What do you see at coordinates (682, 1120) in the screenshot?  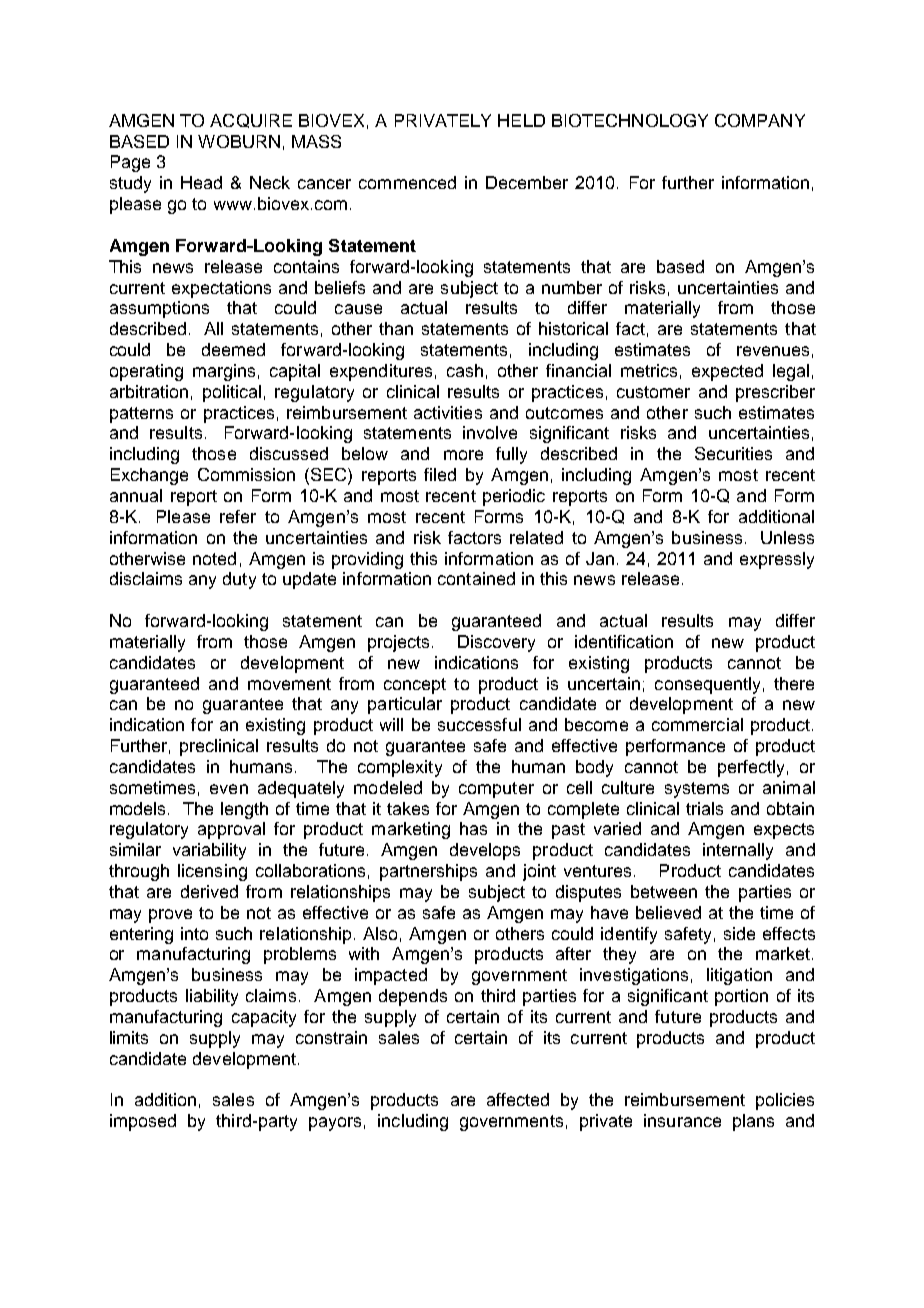 I see `insurance` at bounding box center [682, 1120].
